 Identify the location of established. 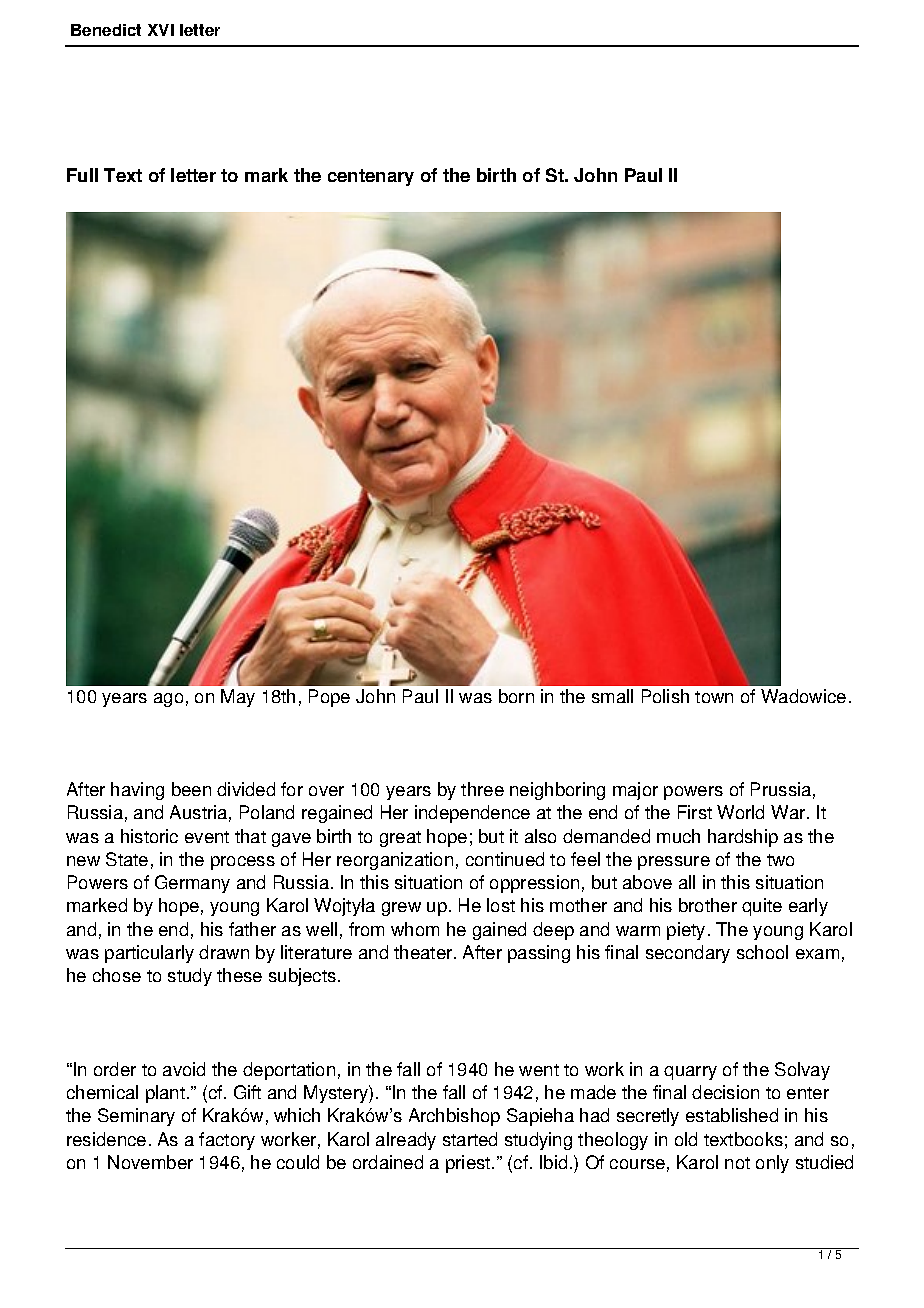
(732, 1115).
